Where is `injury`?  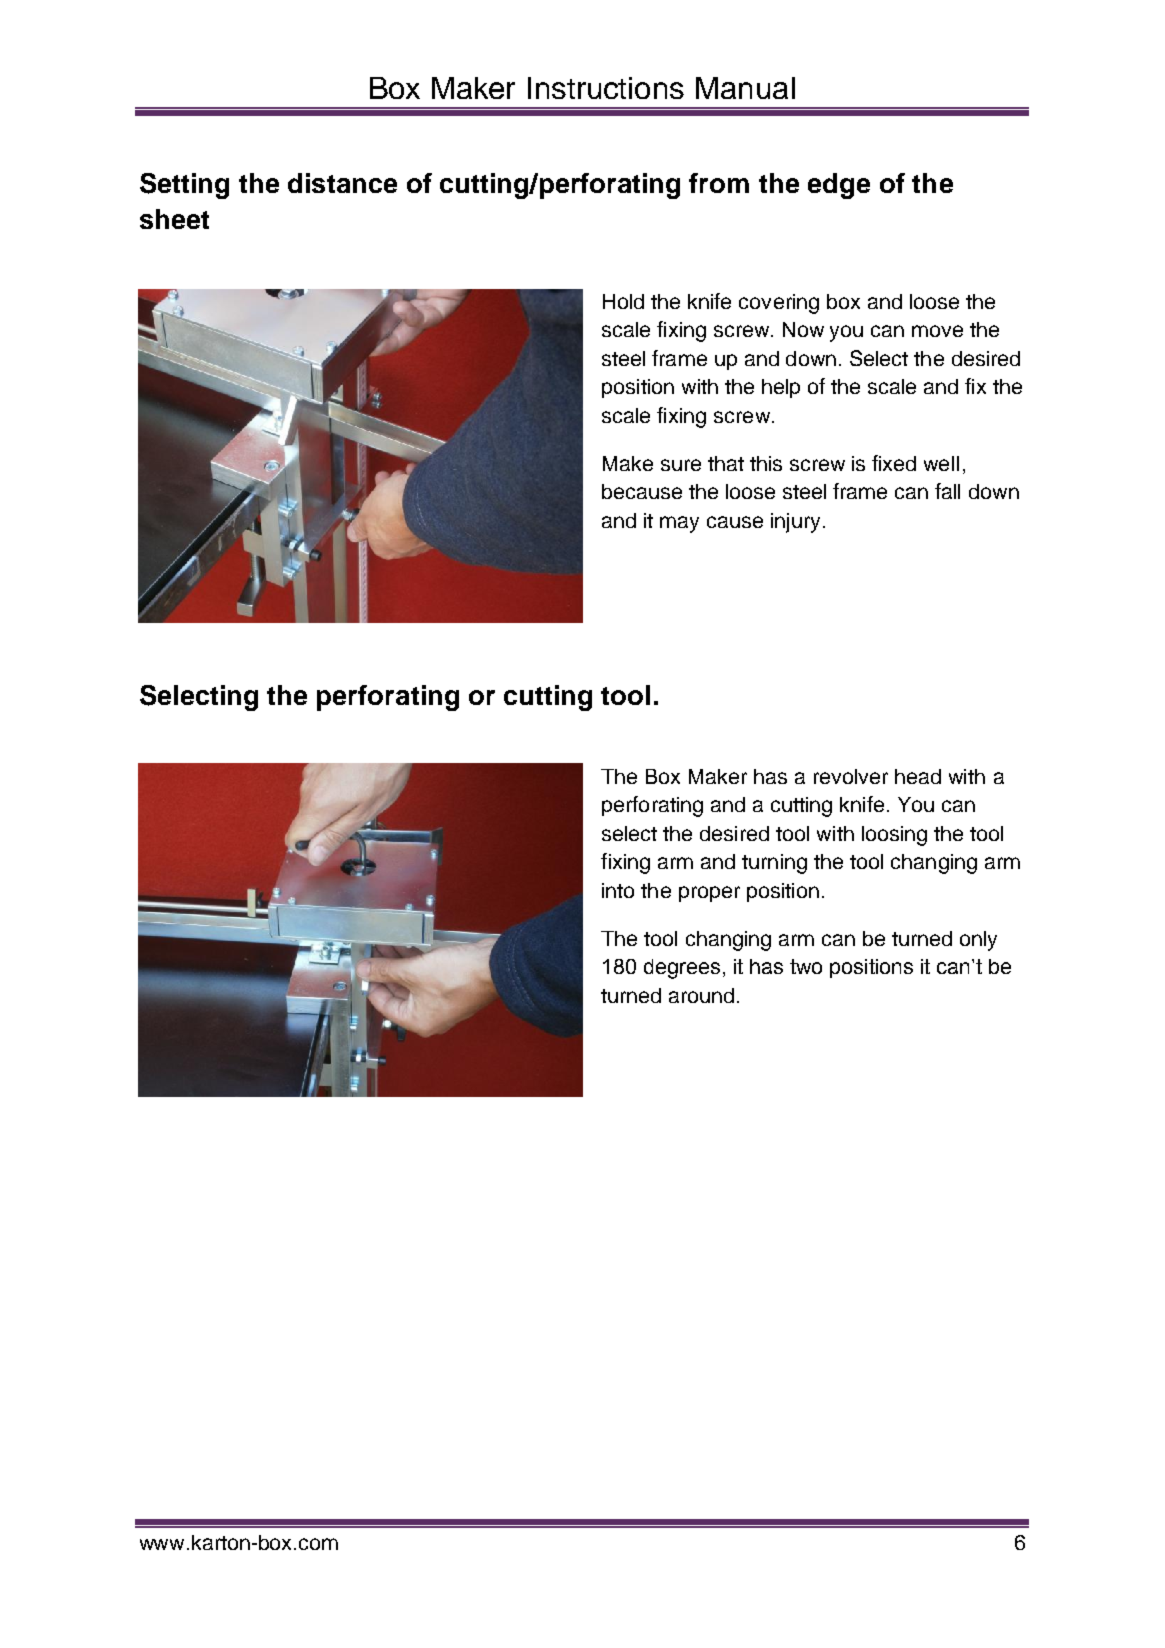
injury is located at coordinates (797, 523).
